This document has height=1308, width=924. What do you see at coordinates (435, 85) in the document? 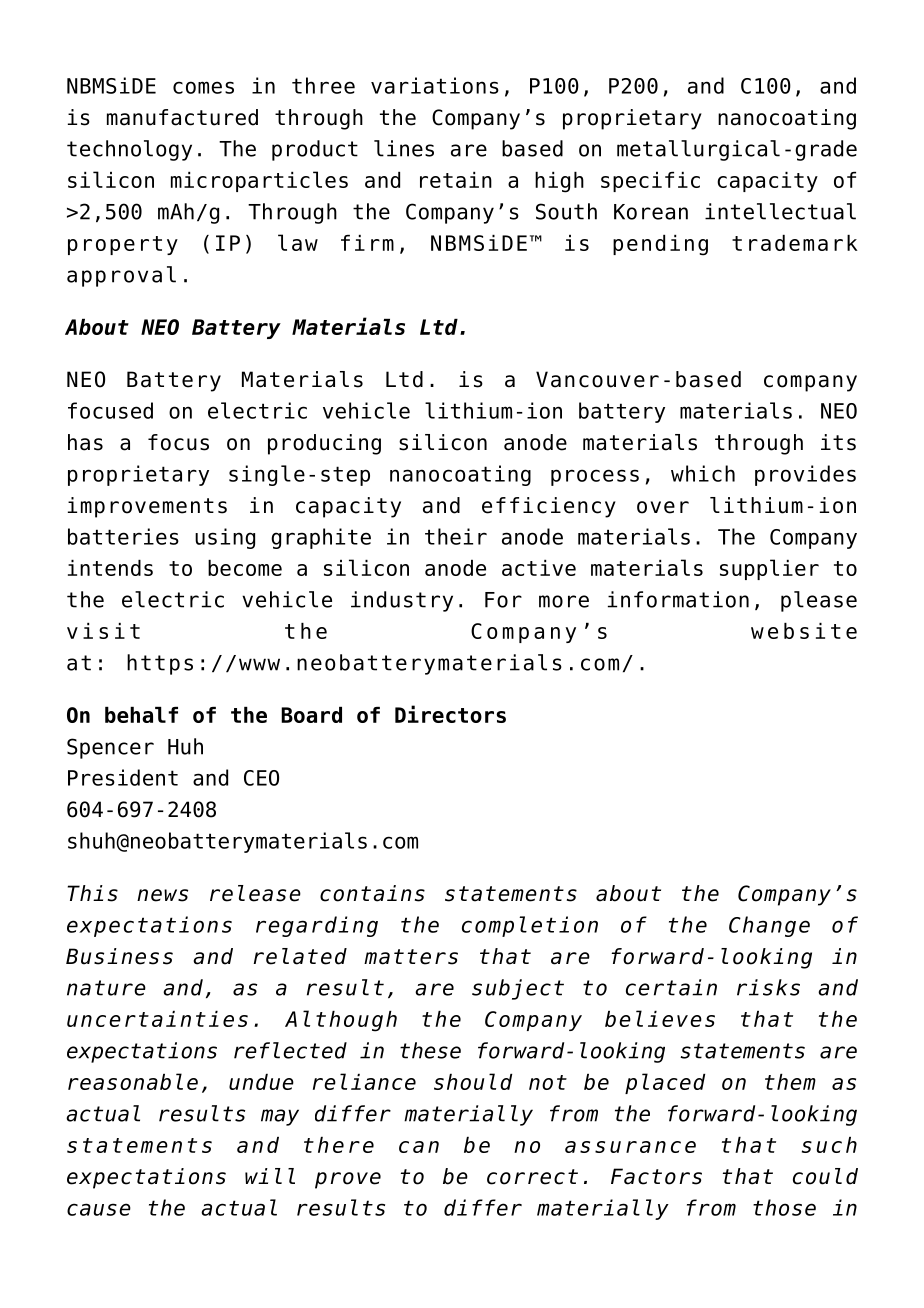
I see `variations` at bounding box center [435, 85].
